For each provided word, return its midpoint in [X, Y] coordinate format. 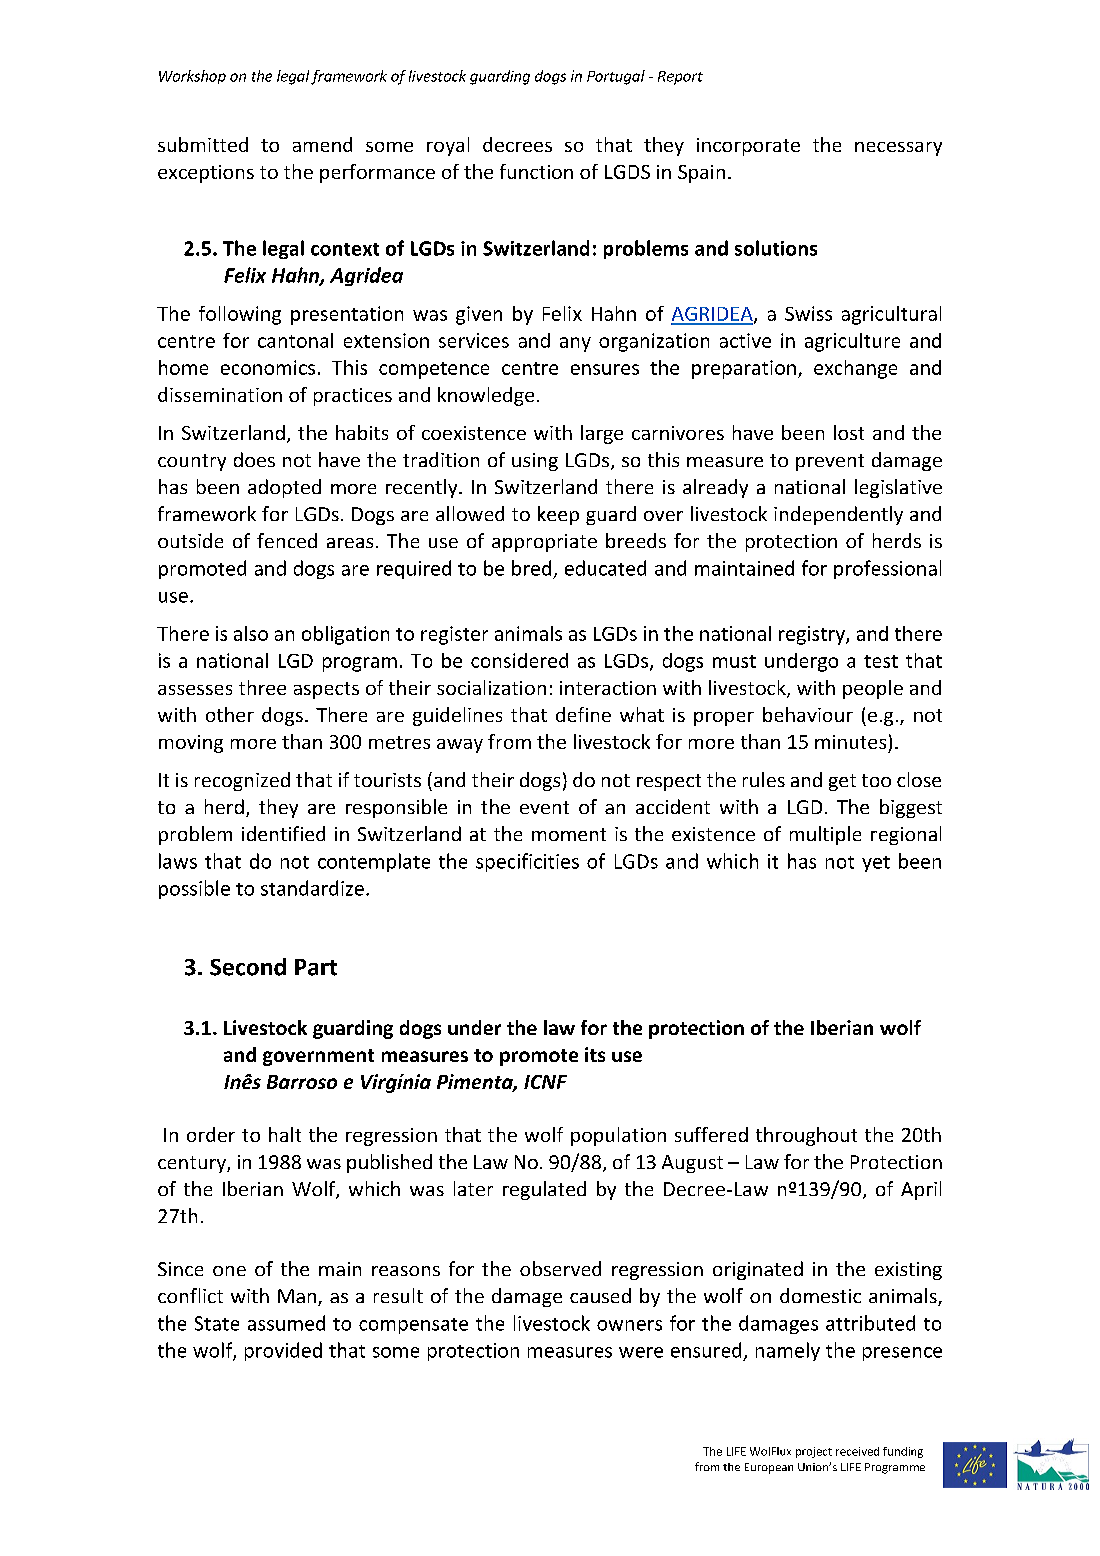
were [641, 1352]
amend [322, 144]
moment [569, 834]
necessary [898, 149]
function [536, 171]
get [842, 782]
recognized [242, 781]
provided [283, 1351]
